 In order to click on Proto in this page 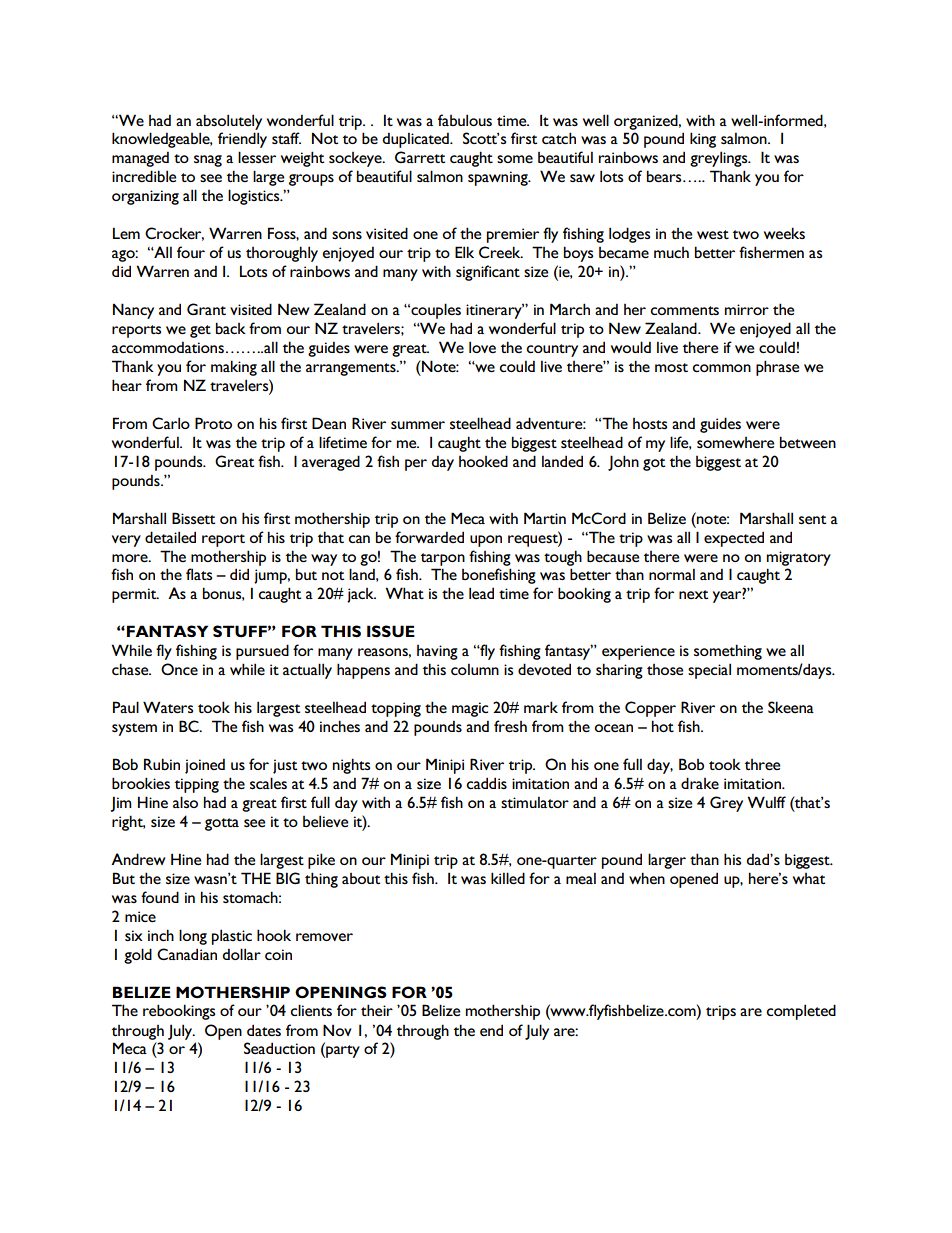, I will do `click(213, 423)`.
